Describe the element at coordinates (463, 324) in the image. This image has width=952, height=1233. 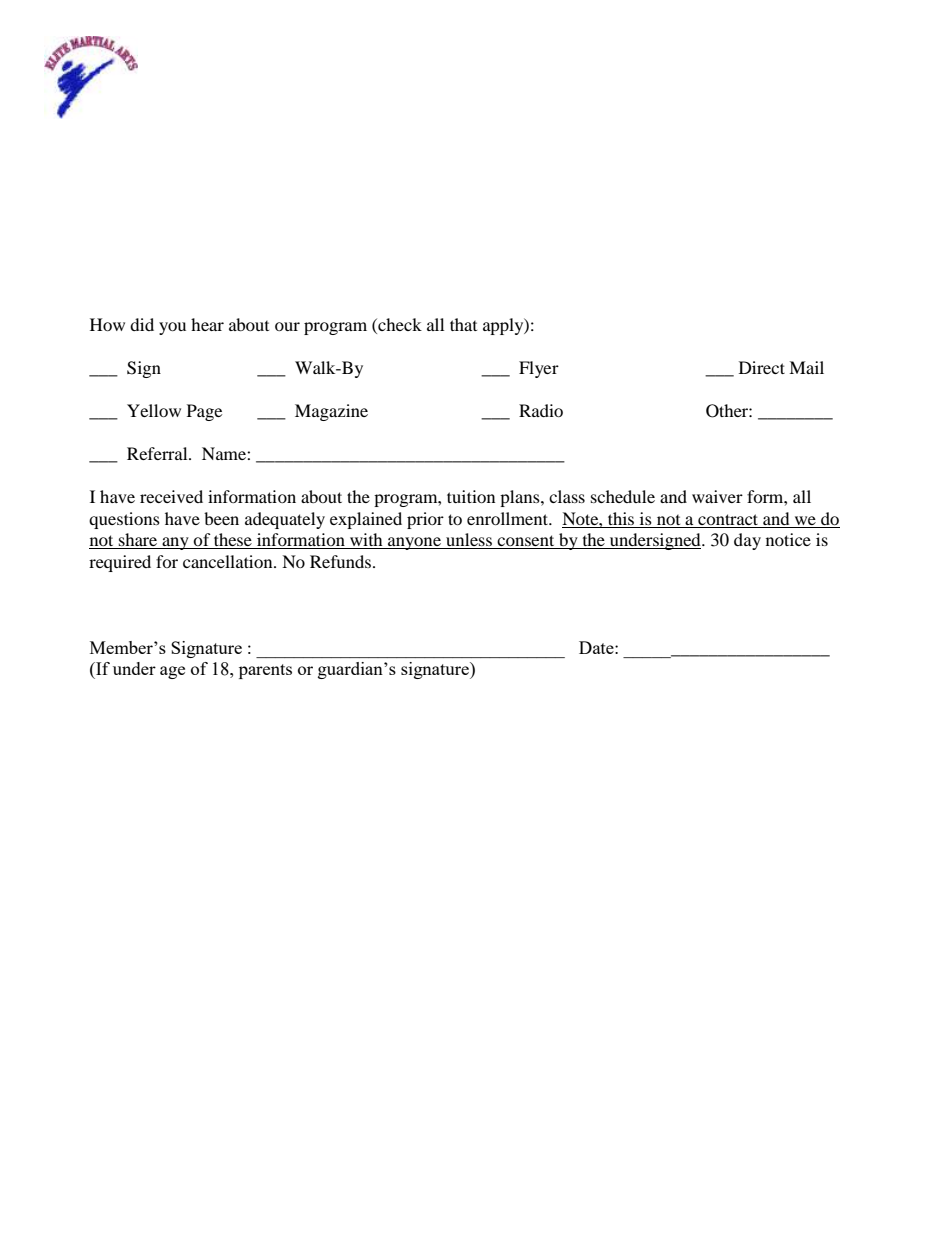
I see `that` at that location.
